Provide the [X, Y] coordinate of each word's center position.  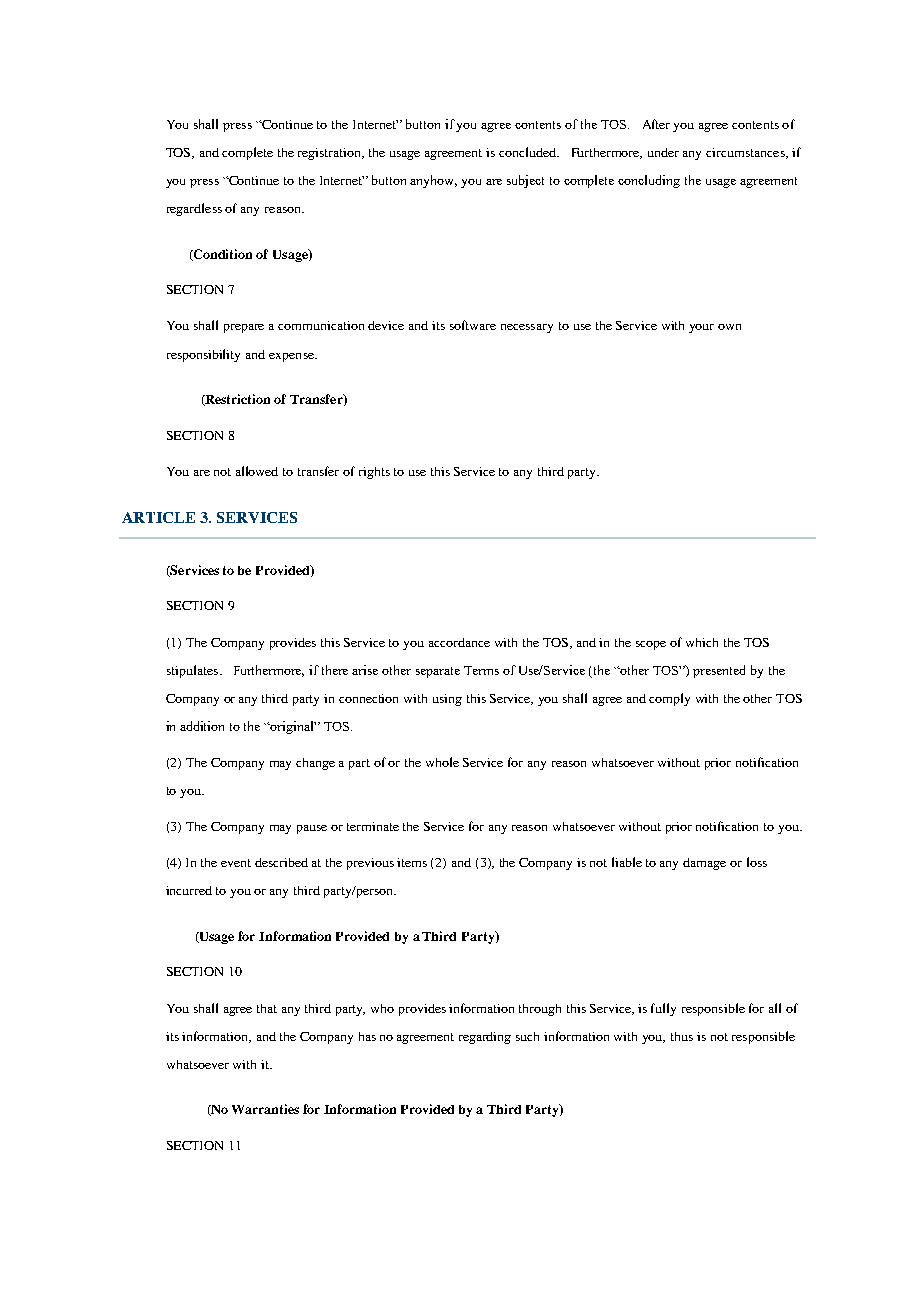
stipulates [194, 671]
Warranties [265, 1109]
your [701, 328]
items [412, 862]
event [236, 863]
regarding [485, 1038]
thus [682, 1036]
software [473, 325]
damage [704, 864]
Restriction [237, 400]
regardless [194, 209]
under [663, 152]
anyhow [433, 181]
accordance [459, 642]
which [702, 642]
